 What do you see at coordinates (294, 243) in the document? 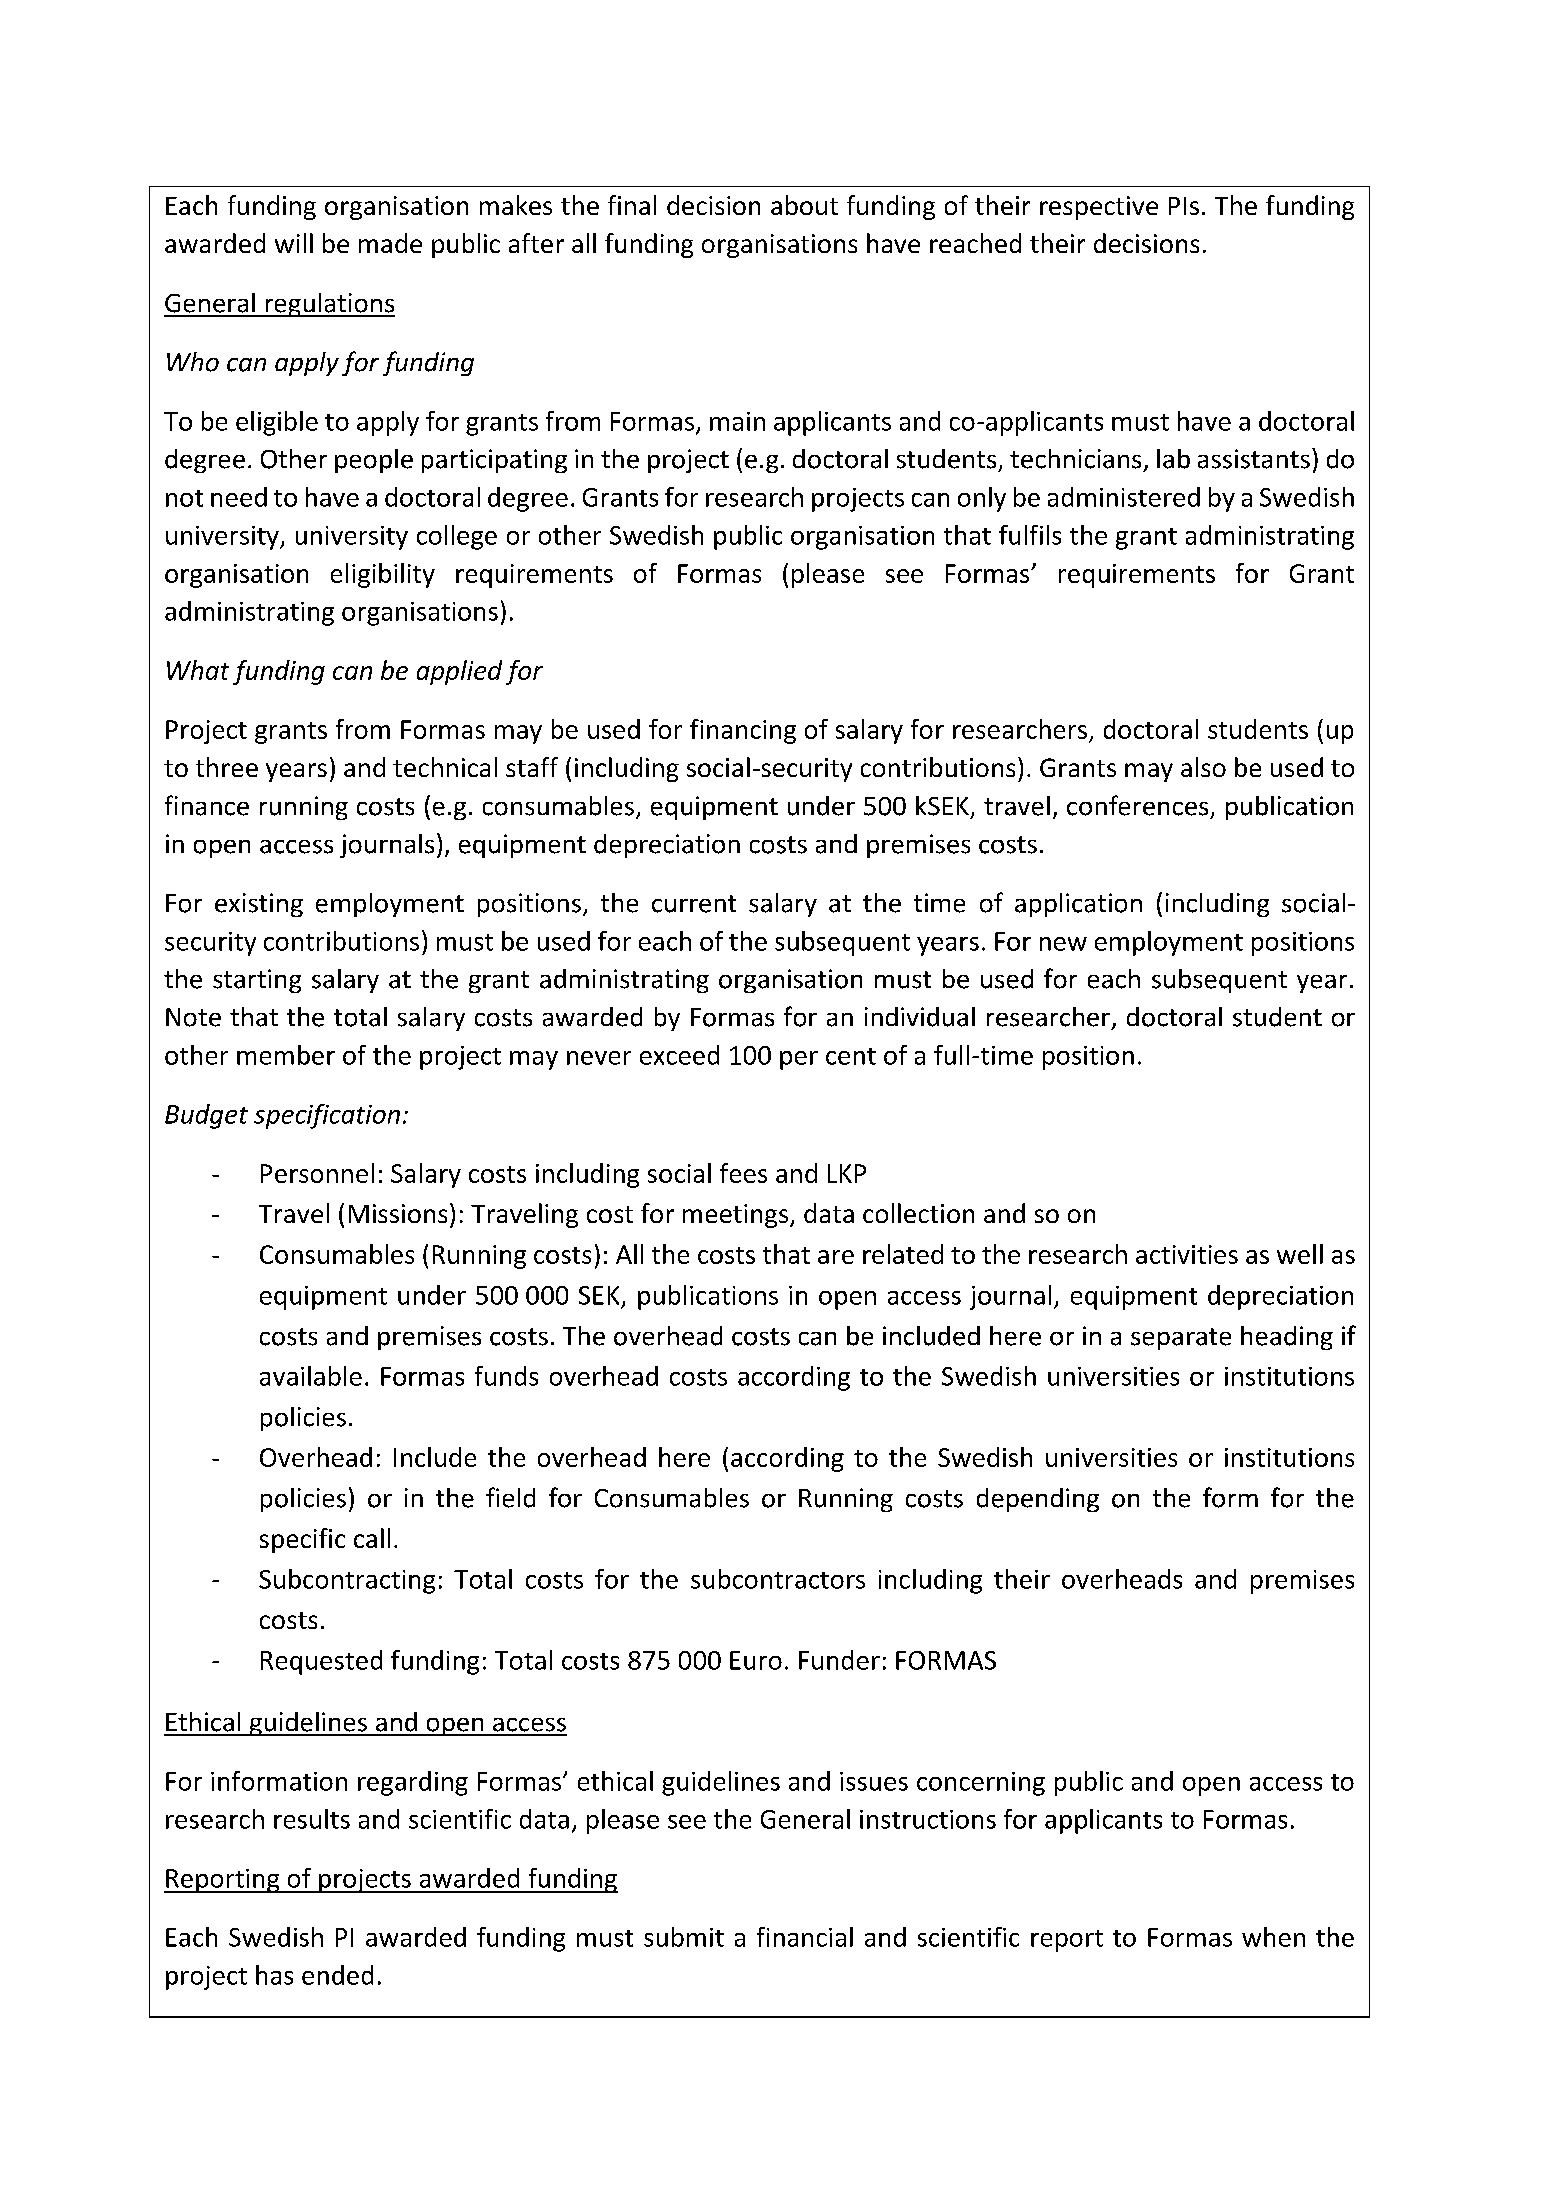
I see `will` at bounding box center [294, 243].
